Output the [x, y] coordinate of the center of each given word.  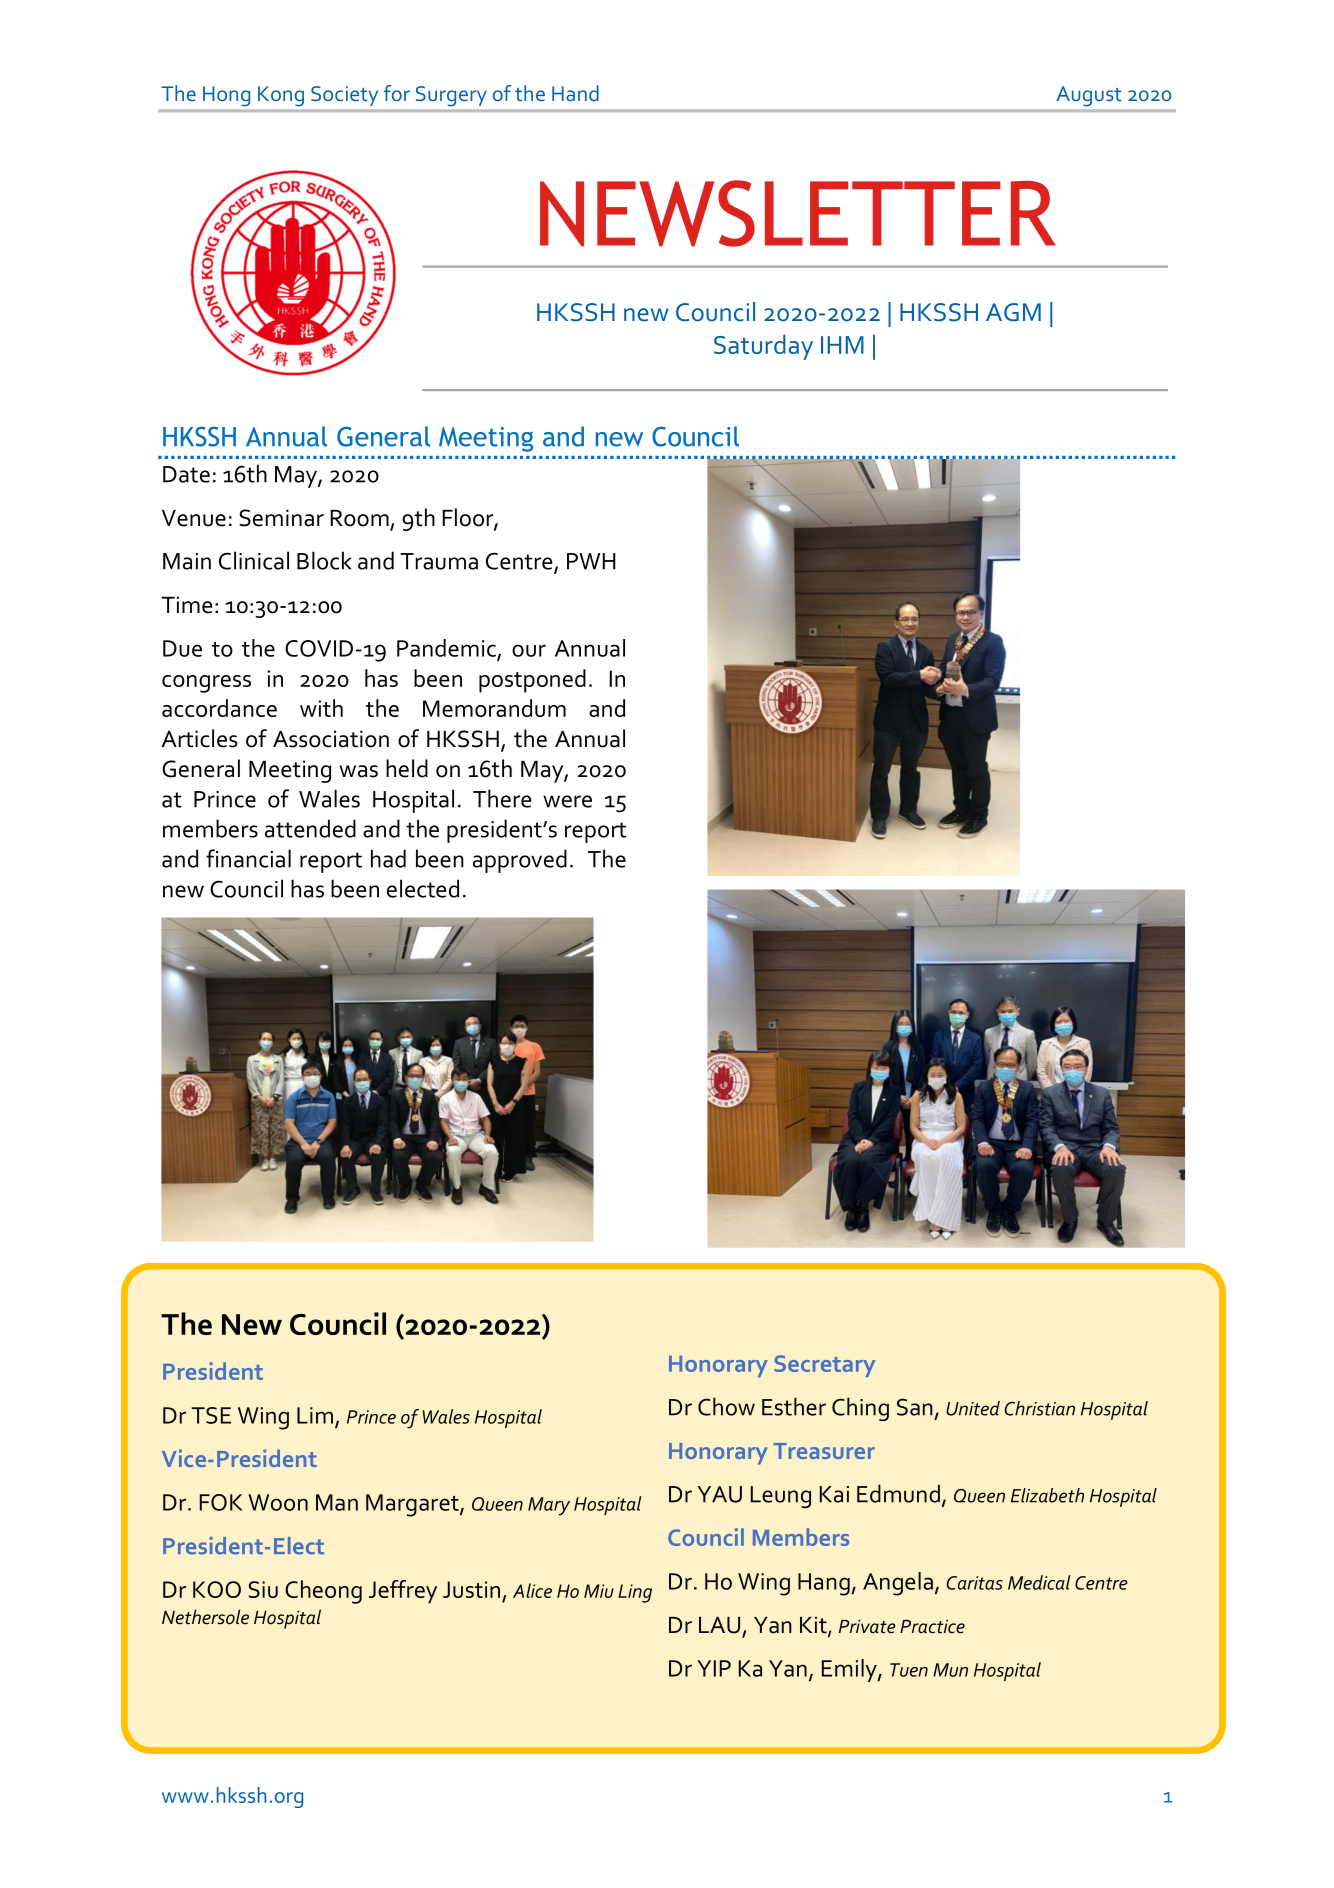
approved [520, 861]
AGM [1013, 312]
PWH [591, 561]
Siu [263, 1589]
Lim [315, 1415]
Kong [281, 96]
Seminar [281, 518]
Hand [575, 93]
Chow [726, 1406]
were [567, 801]
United [973, 1408]
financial [248, 858]
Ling [635, 1593]
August [1089, 96]
